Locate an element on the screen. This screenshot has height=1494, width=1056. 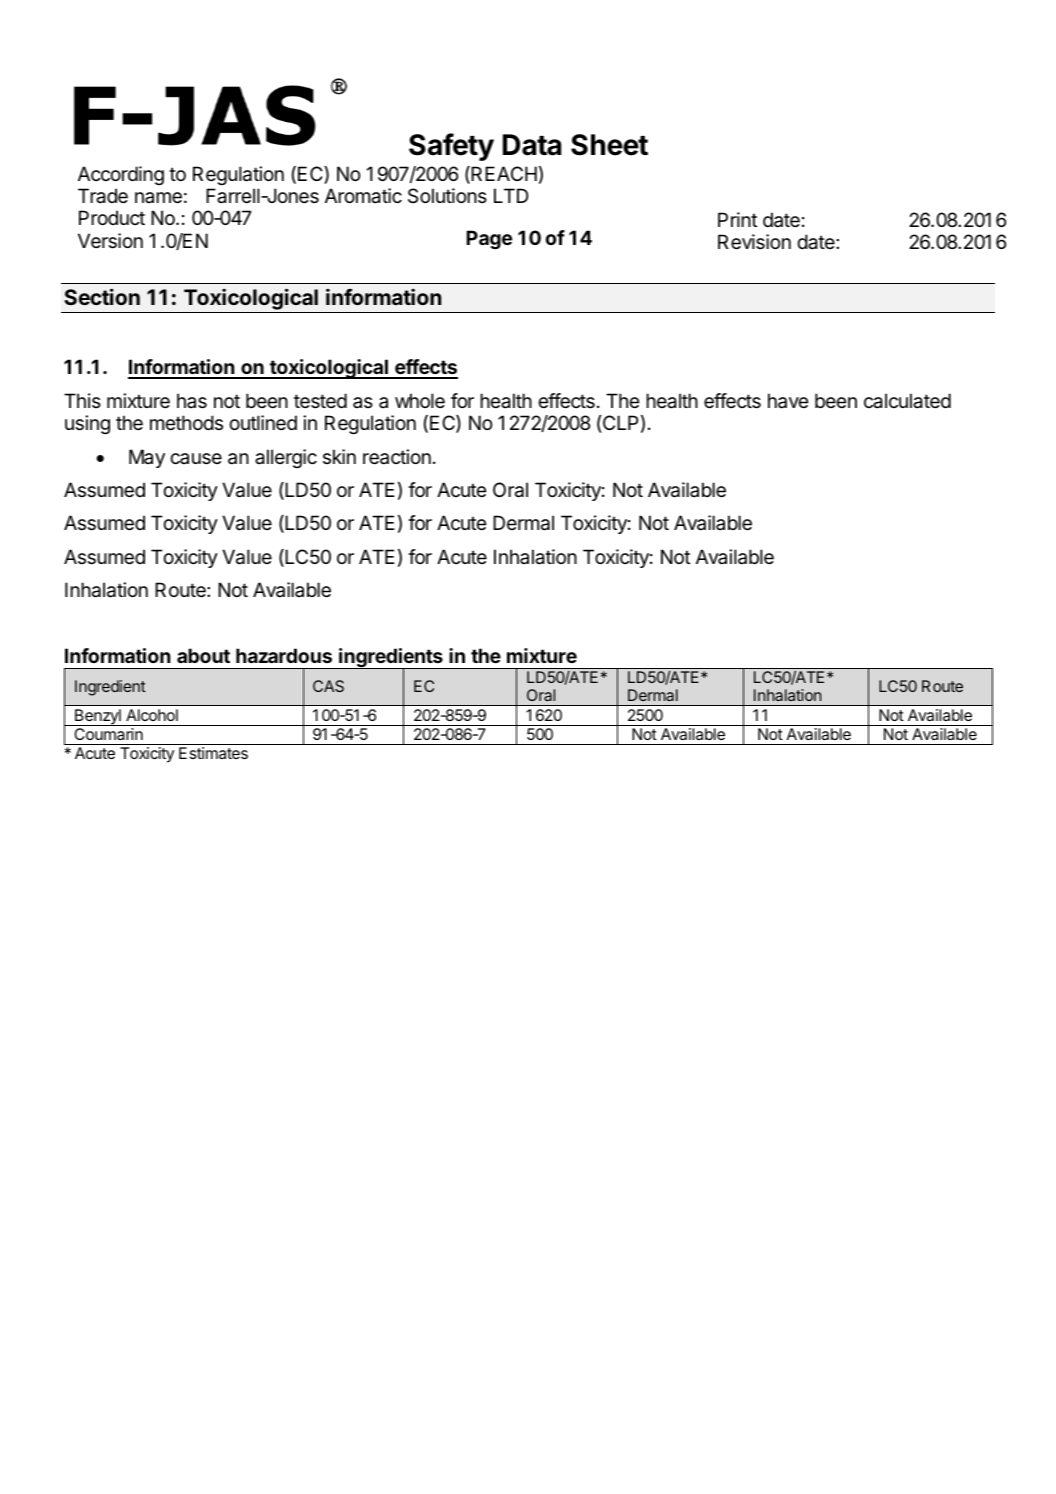
Print is located at coordinates (737, 219).
